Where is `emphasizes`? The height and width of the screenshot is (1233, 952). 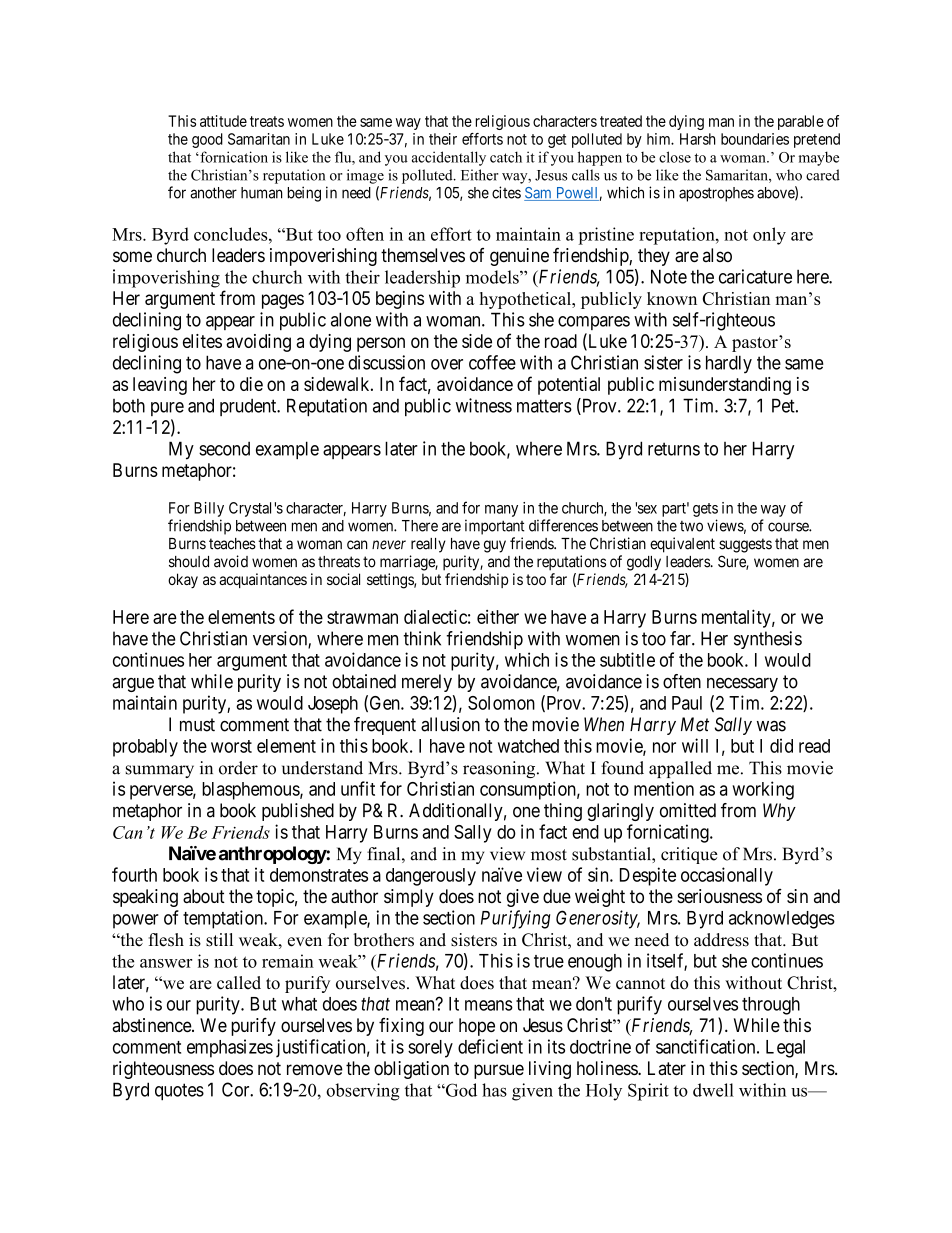 emphasizes is located at coordinates (230, 1048).
